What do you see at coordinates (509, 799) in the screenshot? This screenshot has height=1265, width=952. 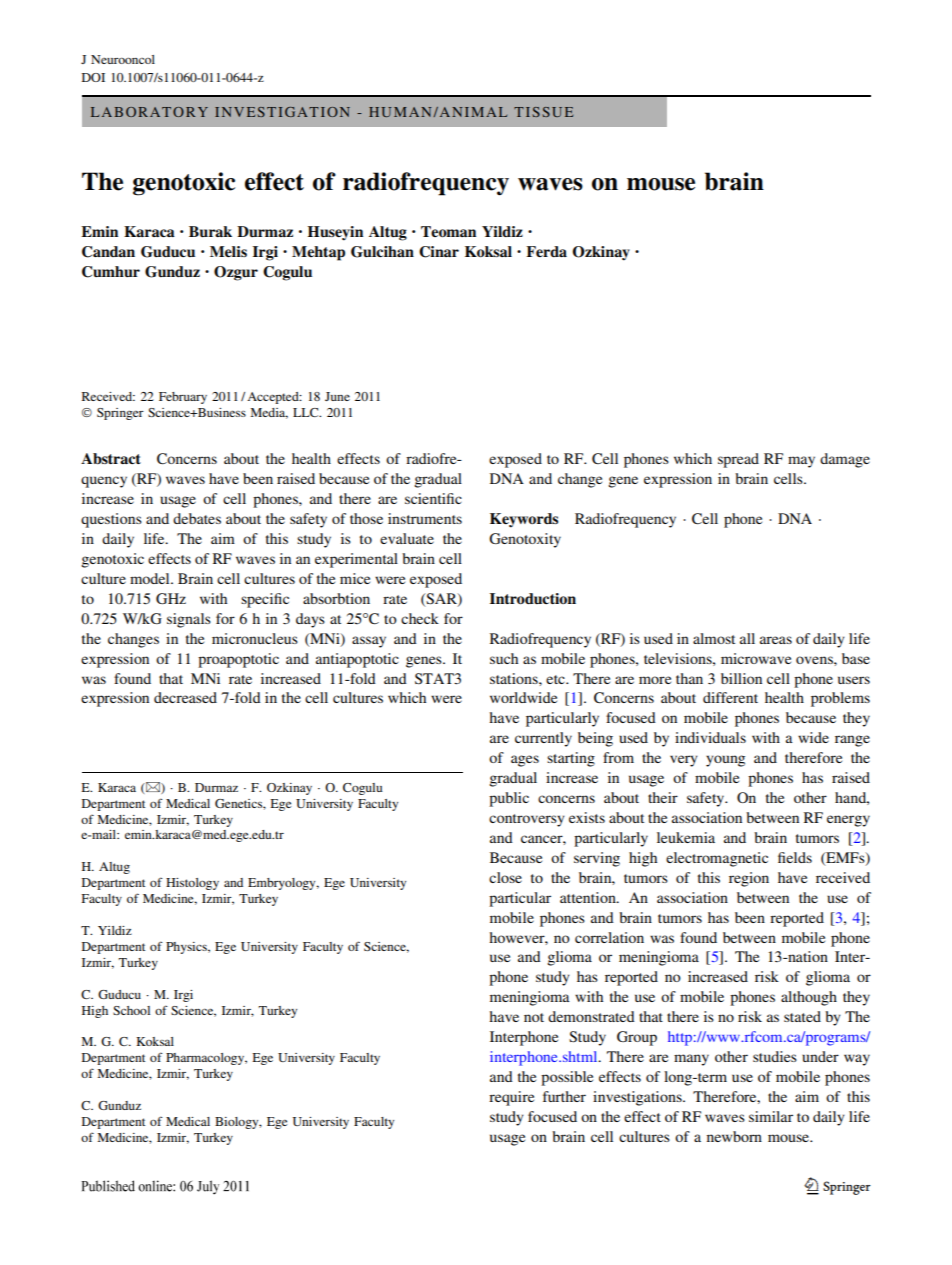 I see `public` at bounding box center [509, 799].
